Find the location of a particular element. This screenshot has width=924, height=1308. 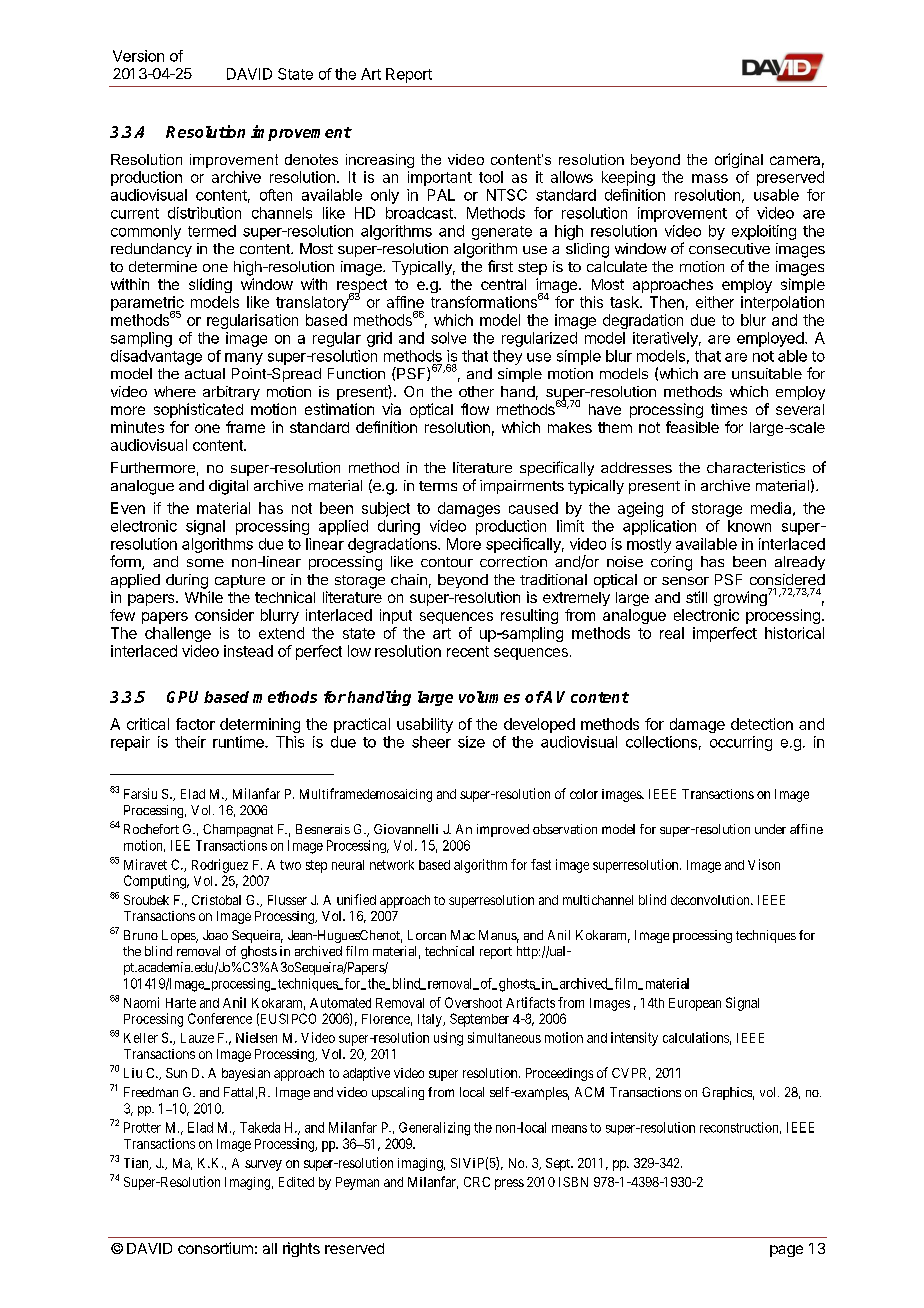

original is located at coordinates (739, 160).
